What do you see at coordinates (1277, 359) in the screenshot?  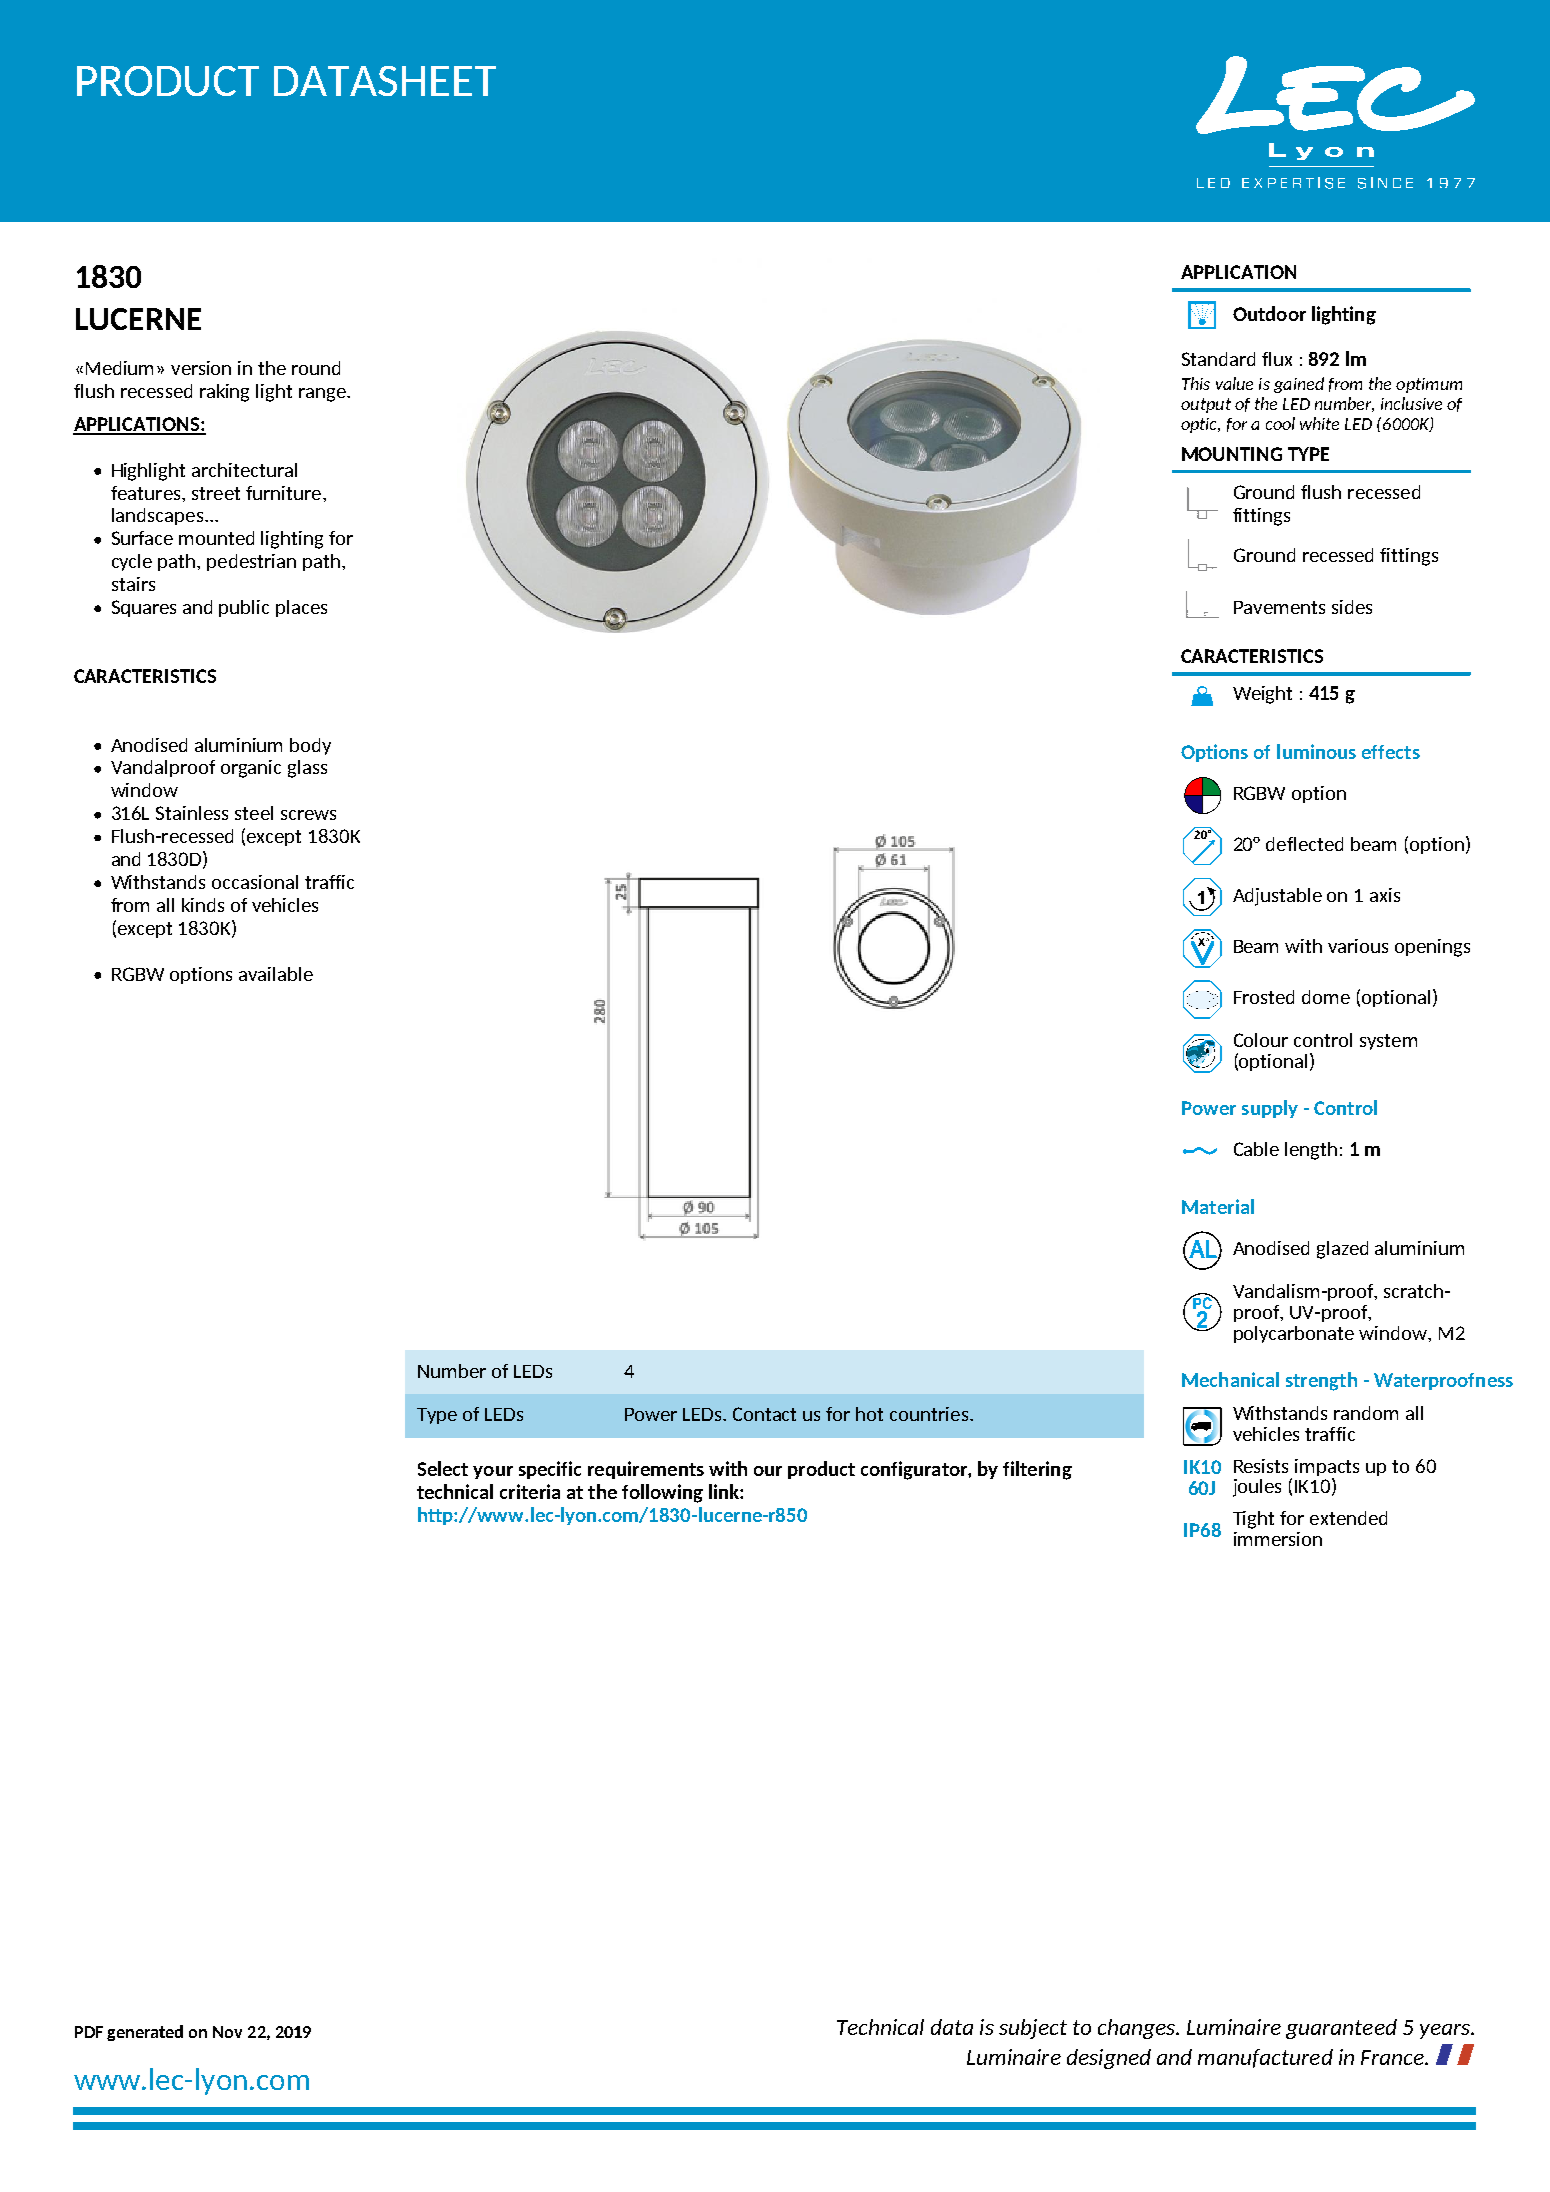 I see `flux` at bounding box center [1277, 359].
